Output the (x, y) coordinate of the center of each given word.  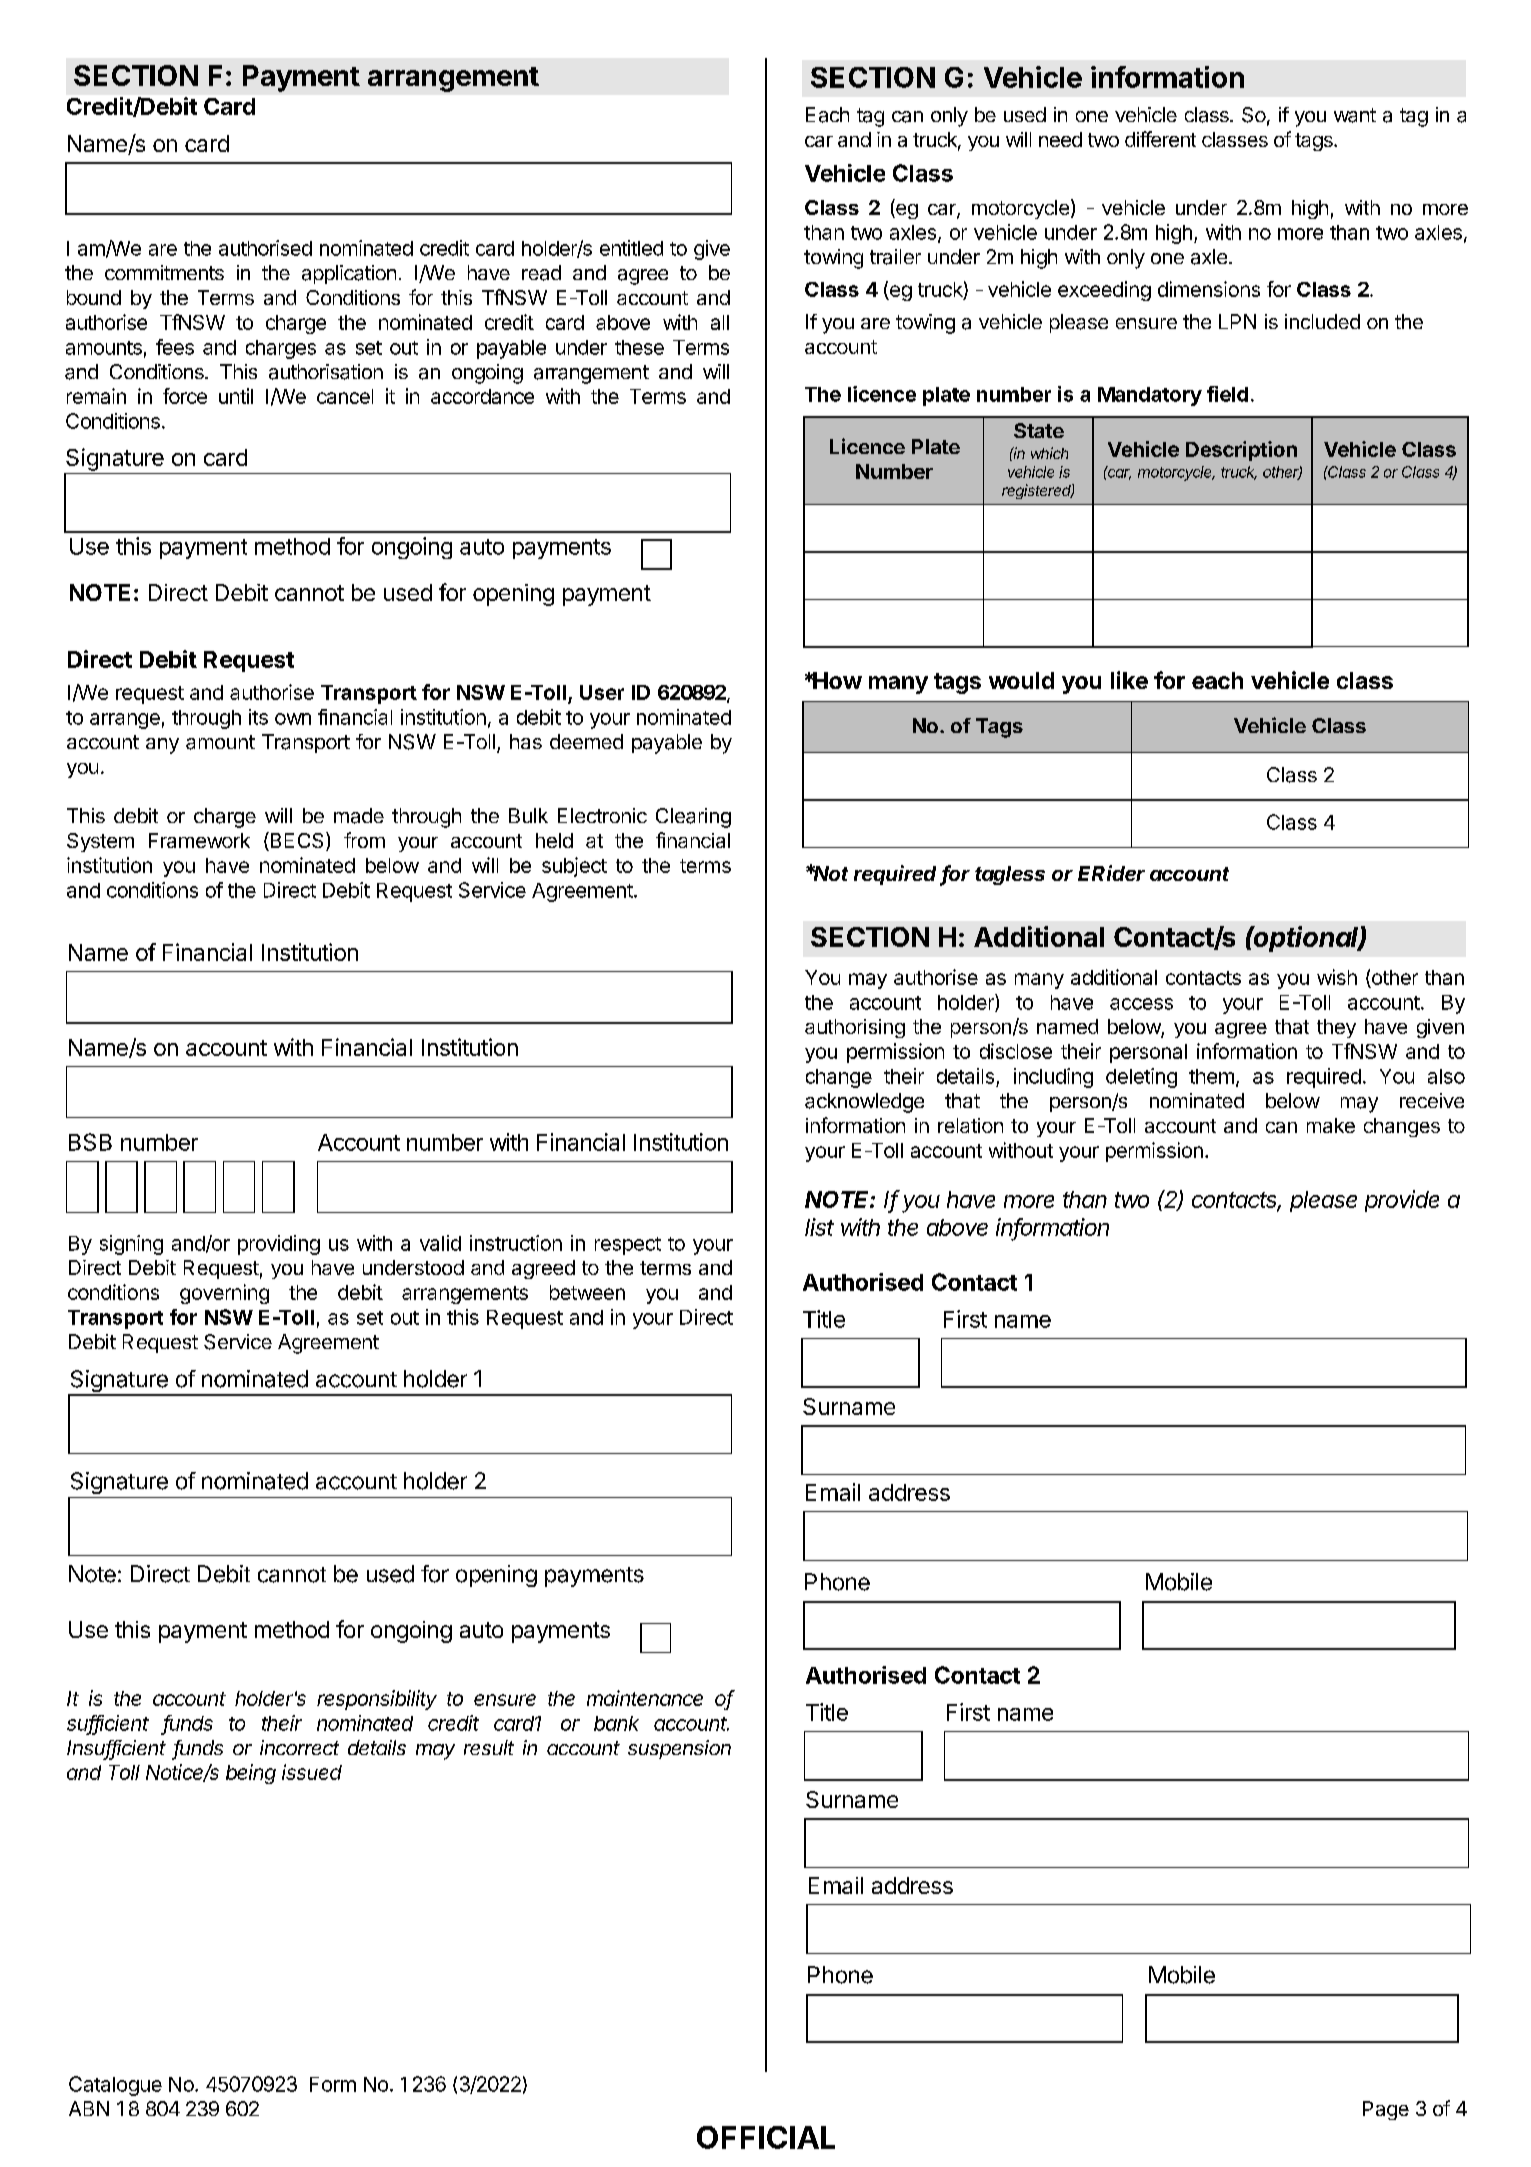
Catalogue (115, 2086)
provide (1402, 1201)
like (1129, 680)
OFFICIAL (766, 2137)
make (1331, 1125)
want (1355, 115)
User (602, 692)
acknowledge (864, 1103)
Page (1386, 2110)
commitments (164, 272)
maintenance (645, 1698)
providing (279, 1245)
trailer (895, 257)
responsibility (377, 1700)
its (258, 717)
